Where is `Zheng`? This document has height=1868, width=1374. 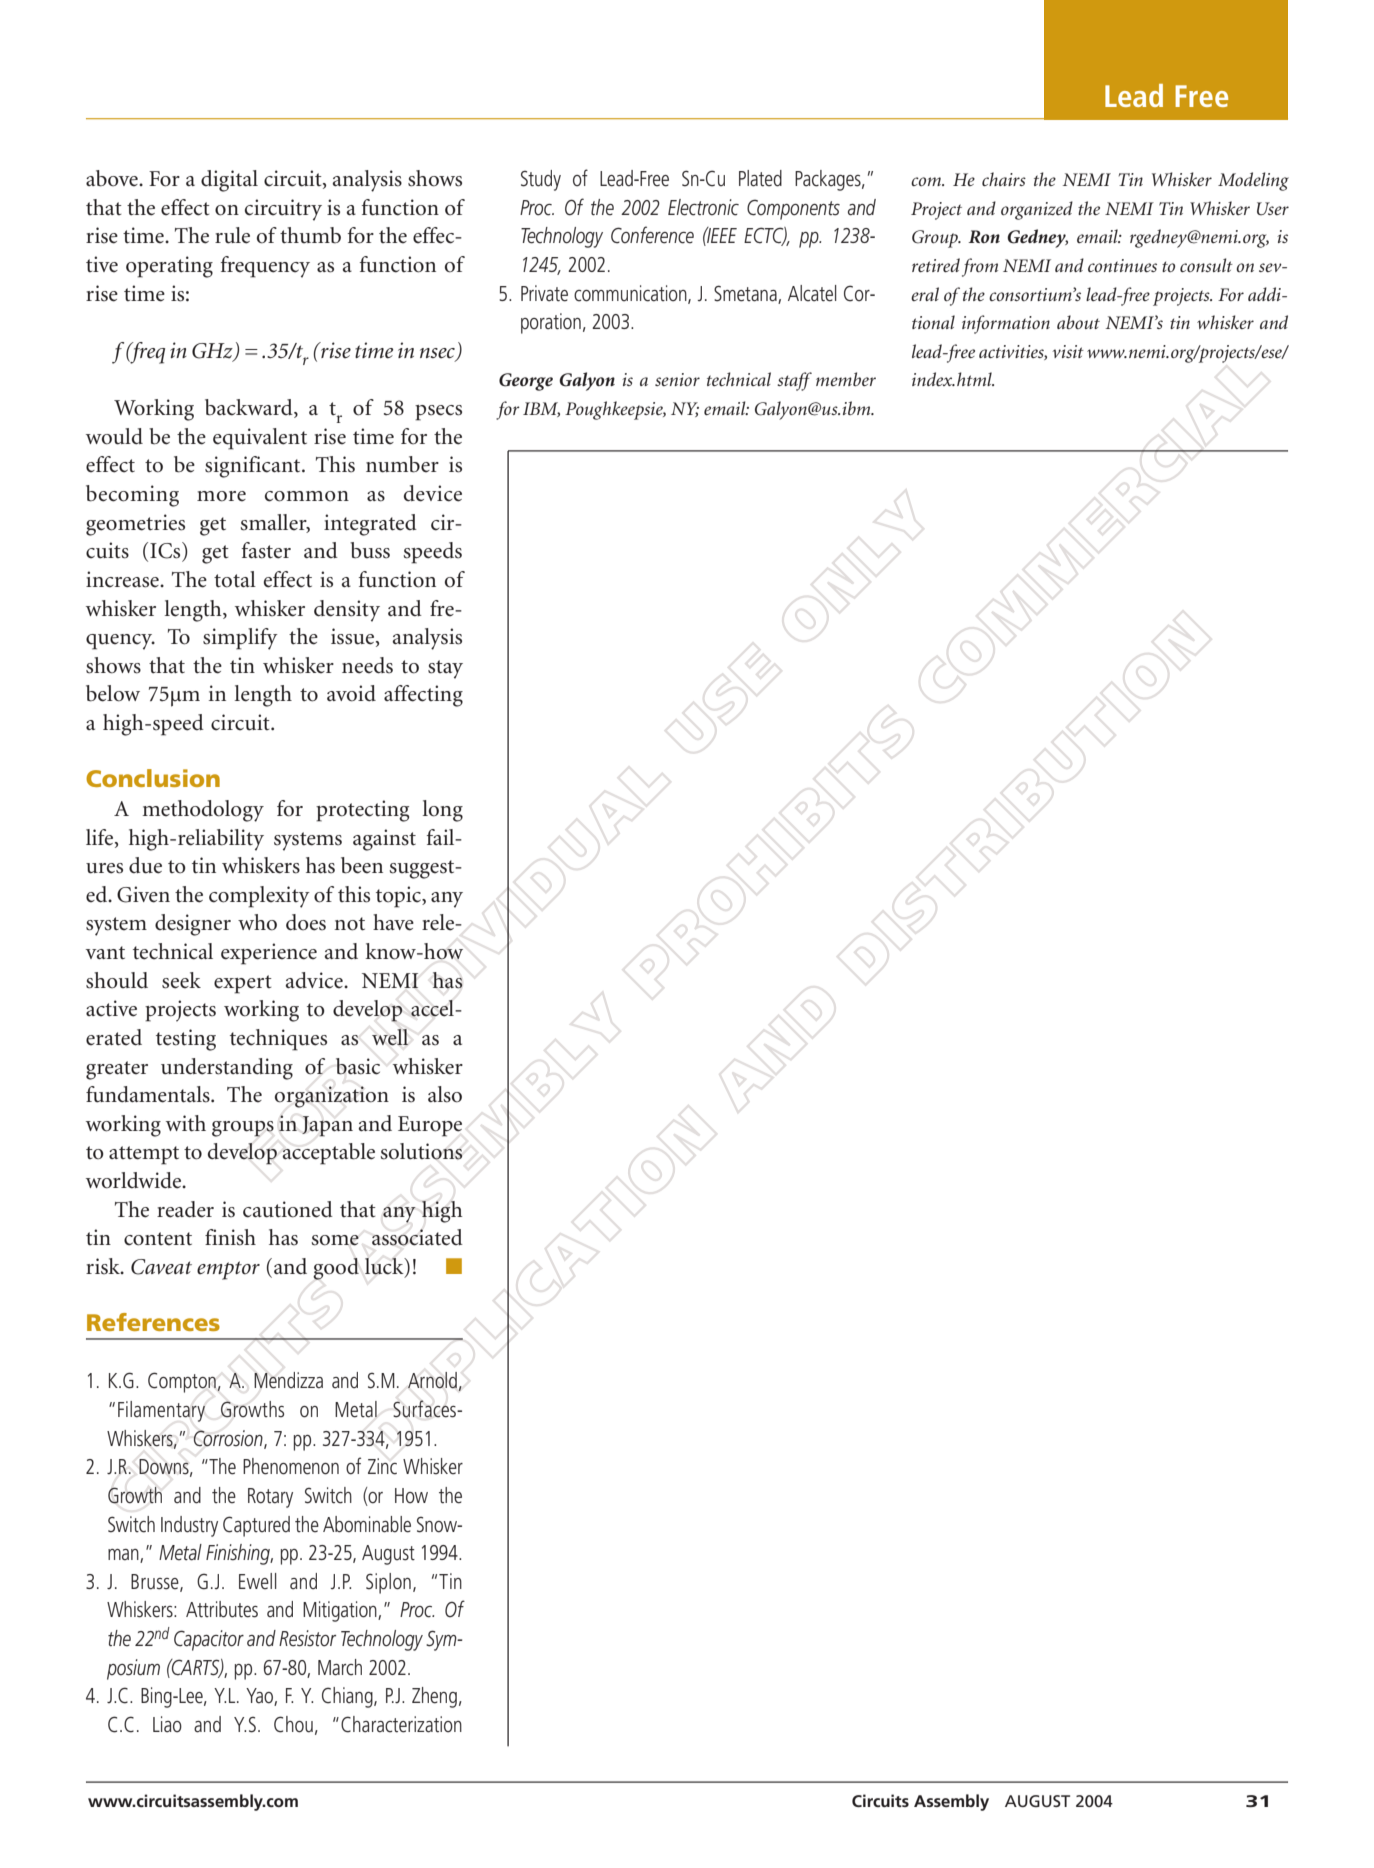
Zheng is located at coordinates (434, 1697).
